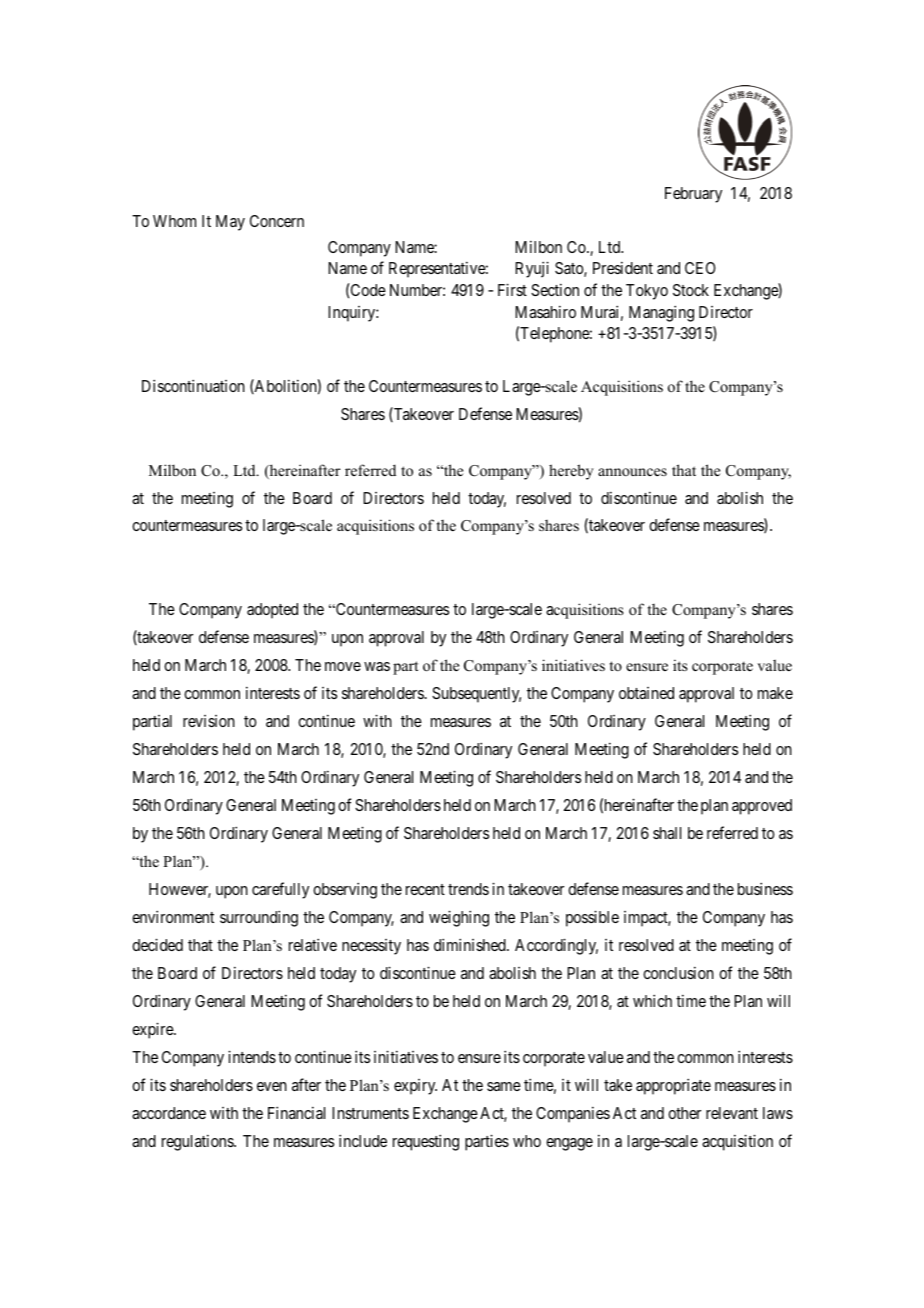  What do you see at coordinates (476, 695) in the image?
I see `Subsequently` at bounding box center [476, 695].
